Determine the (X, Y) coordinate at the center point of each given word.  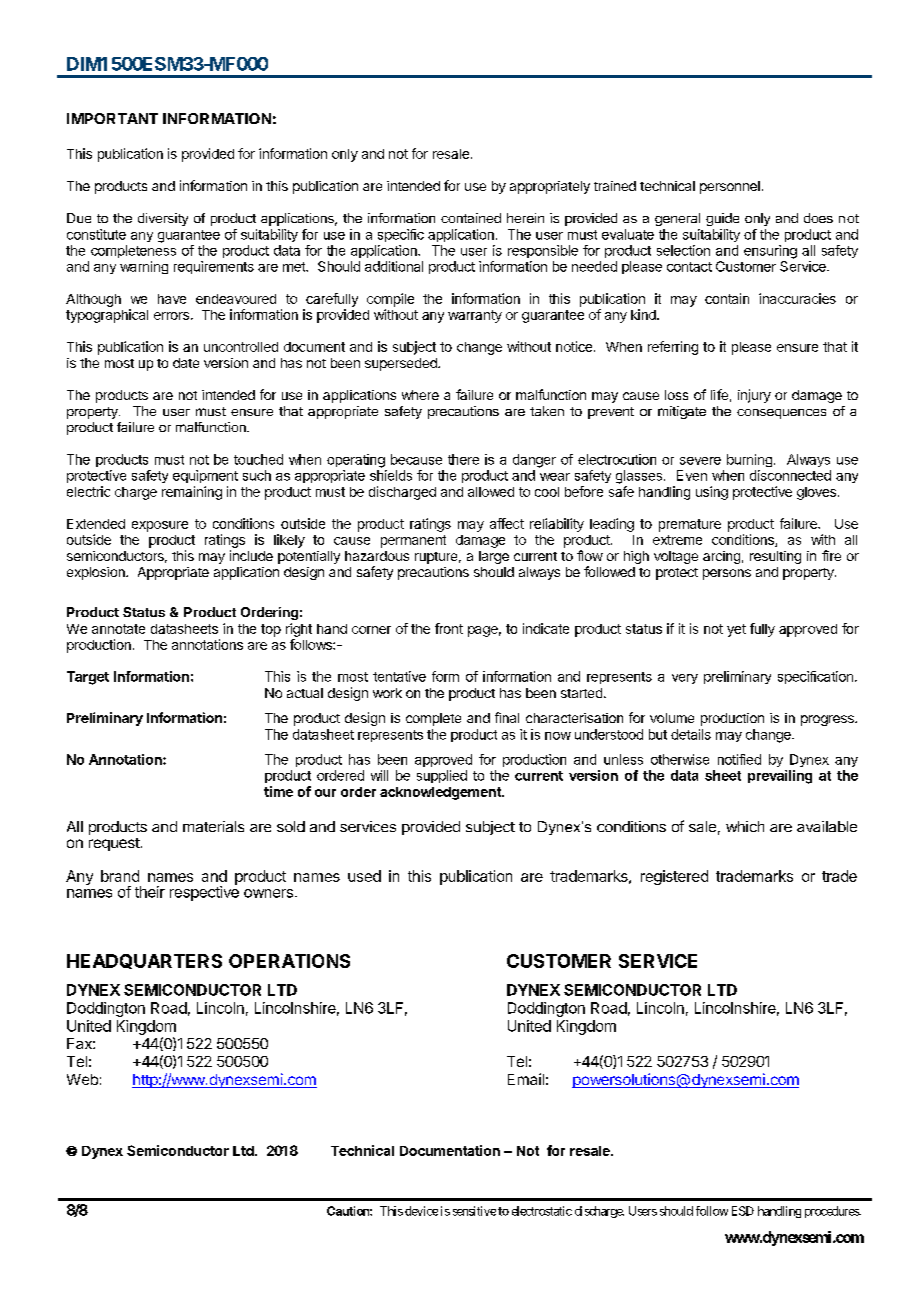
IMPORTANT (112, 118)
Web (82, 1079)
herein (525, 218)
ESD (743, 1211)
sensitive (474, 1211)
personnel (730, 187)
